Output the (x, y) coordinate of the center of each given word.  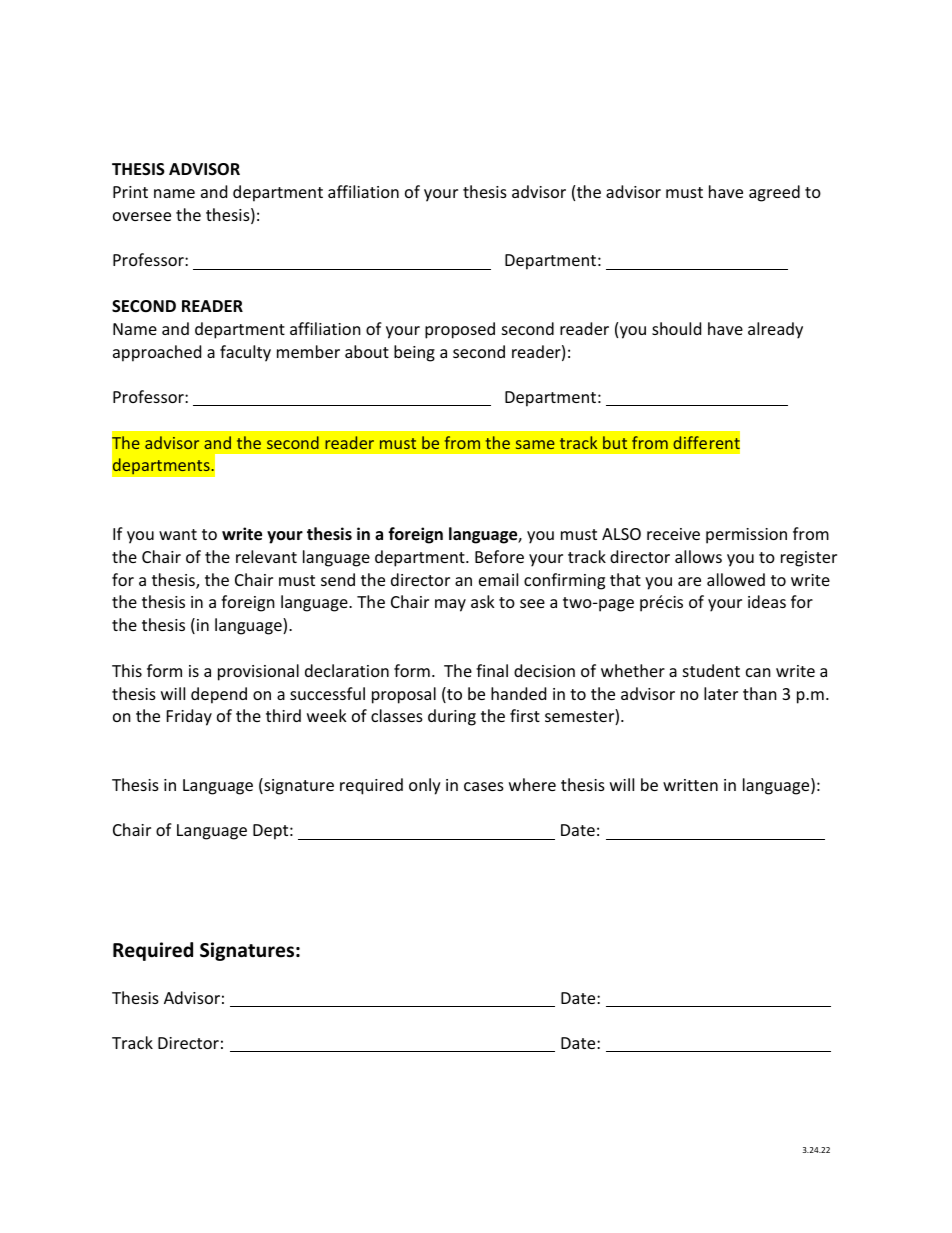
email (498, 579)
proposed (460, 330)
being (414, 353)
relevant (266, 556)
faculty (245, 353)
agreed (774, 193)
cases (484, 786)
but (615, 442)
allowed (736, 579)
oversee (142, 216)
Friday (189, 717)
